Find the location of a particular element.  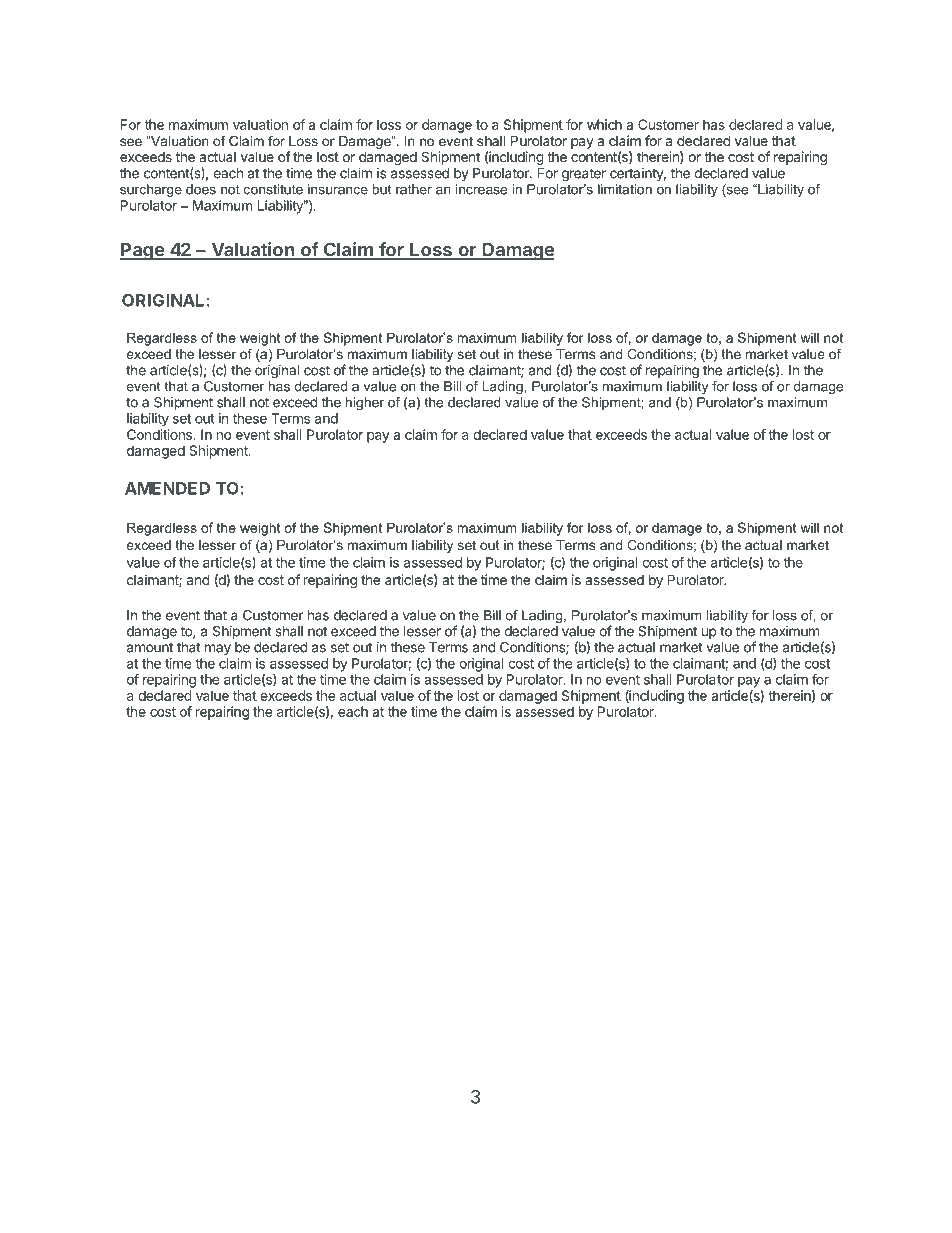

but is located at coordinates (381, 189).
